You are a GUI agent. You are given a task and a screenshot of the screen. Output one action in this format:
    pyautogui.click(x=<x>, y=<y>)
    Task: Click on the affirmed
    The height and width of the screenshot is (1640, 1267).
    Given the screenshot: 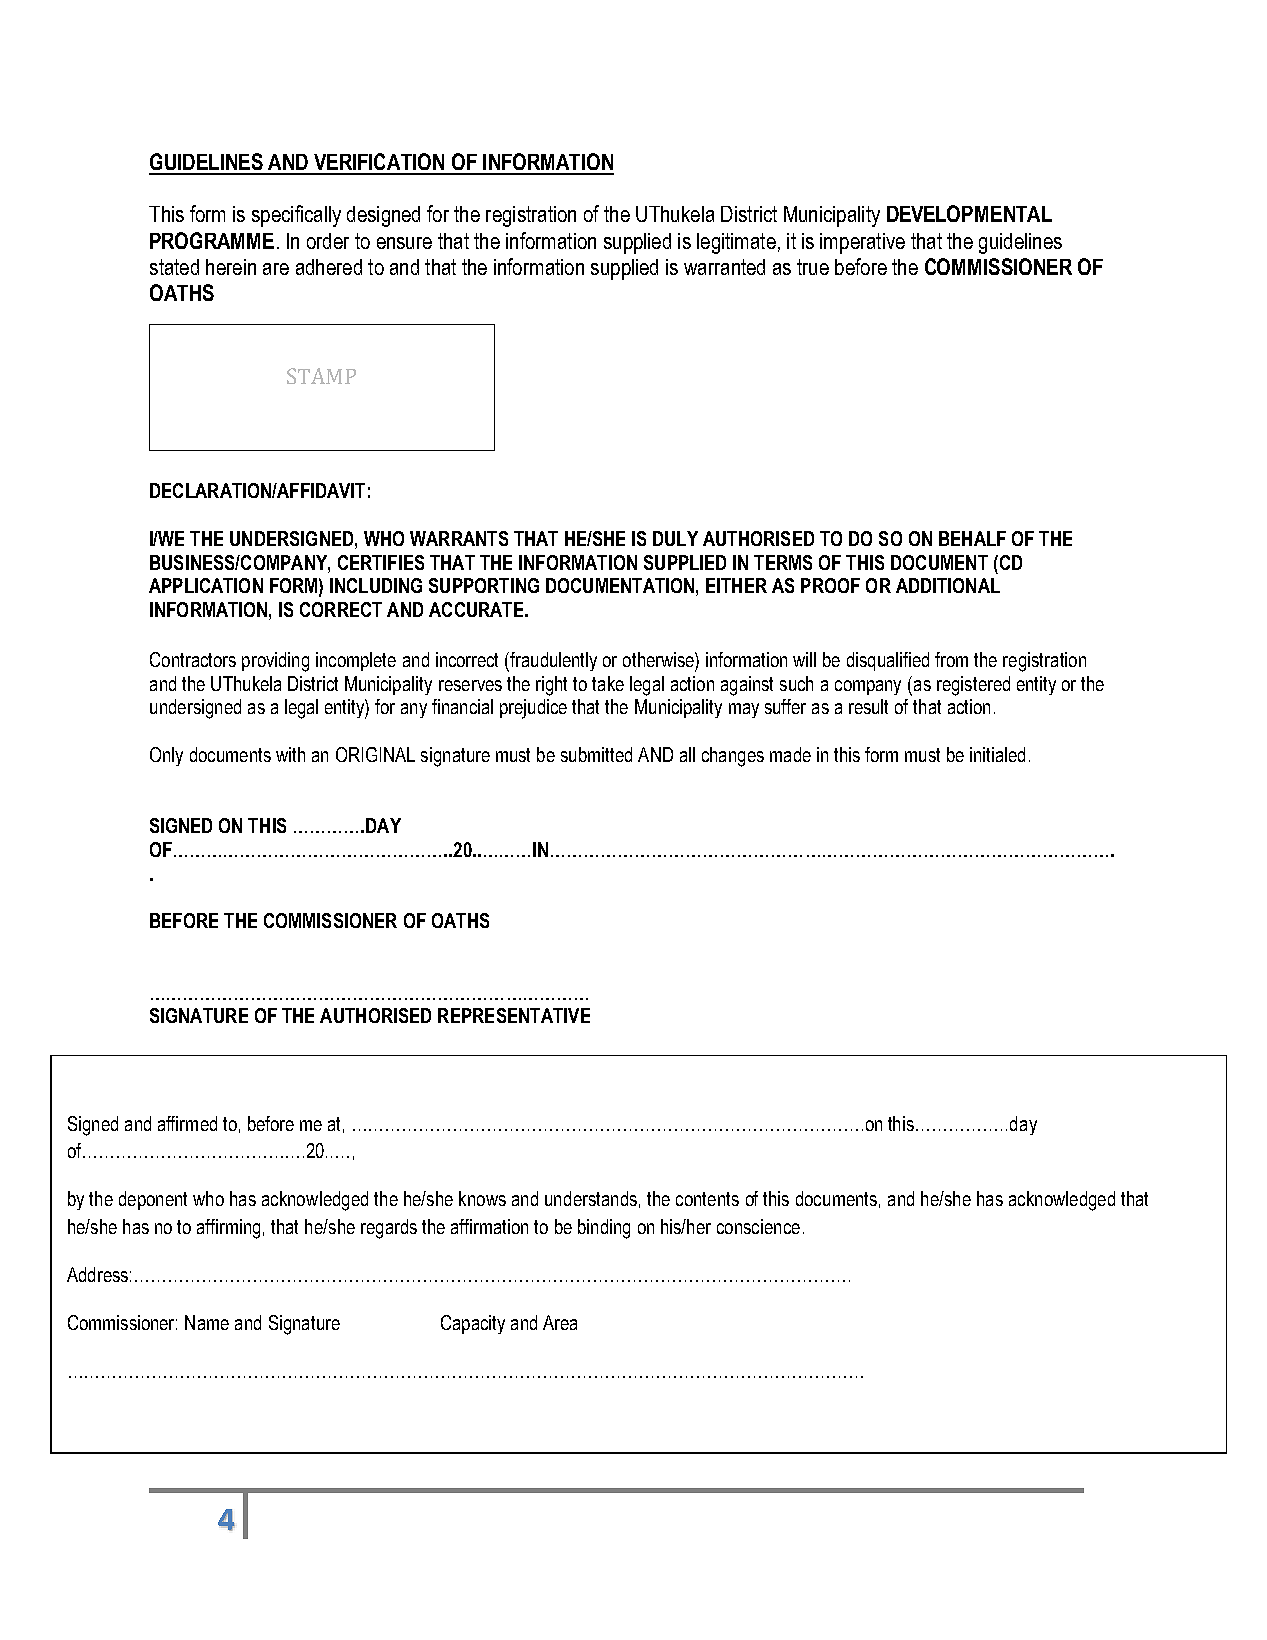 What is the action you would take?
    pyautogui.click(x=187, y=1123)
